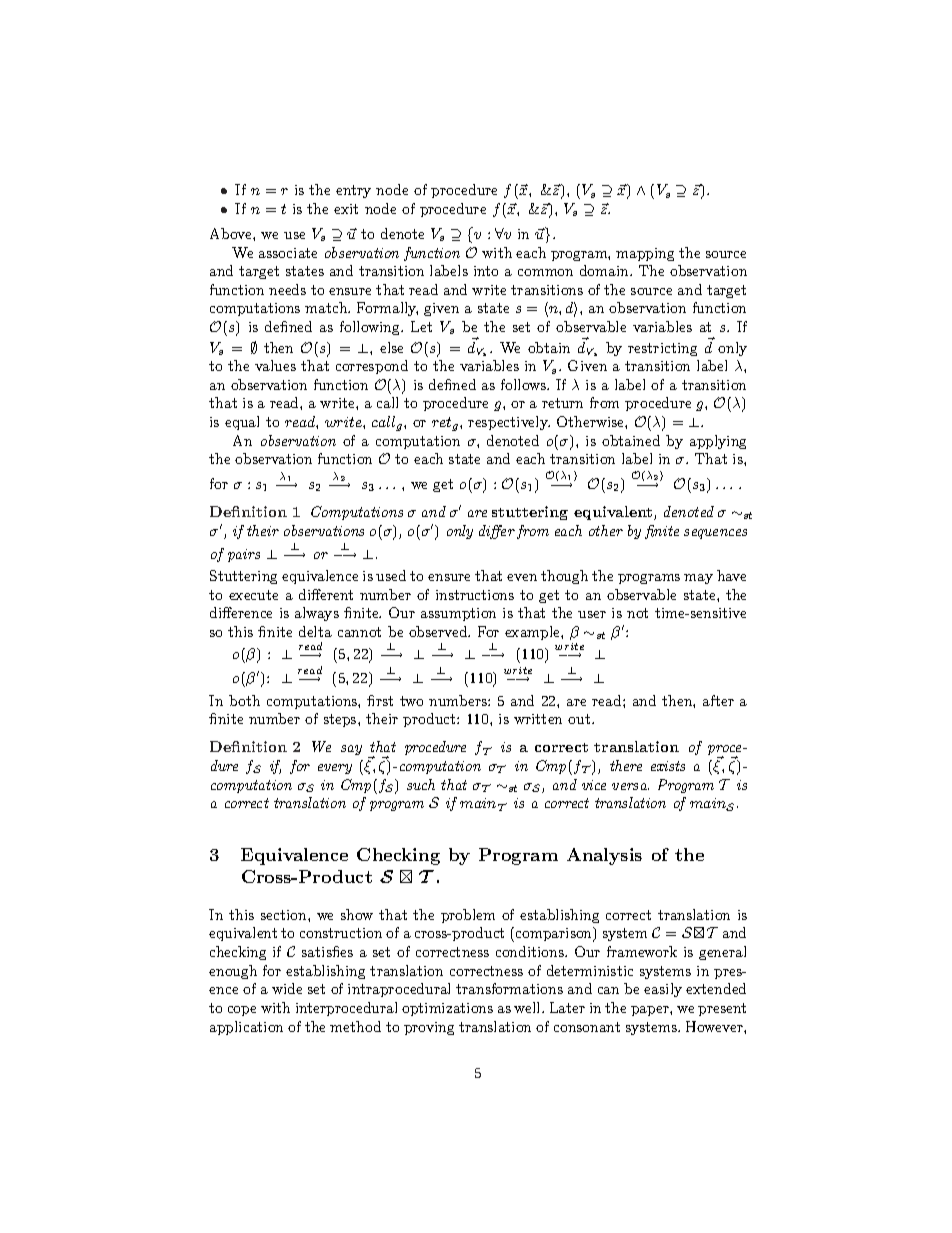  What do you see at coordinates (718, 442) in the document?
I see `applying` at bounding box center [718, 442].
